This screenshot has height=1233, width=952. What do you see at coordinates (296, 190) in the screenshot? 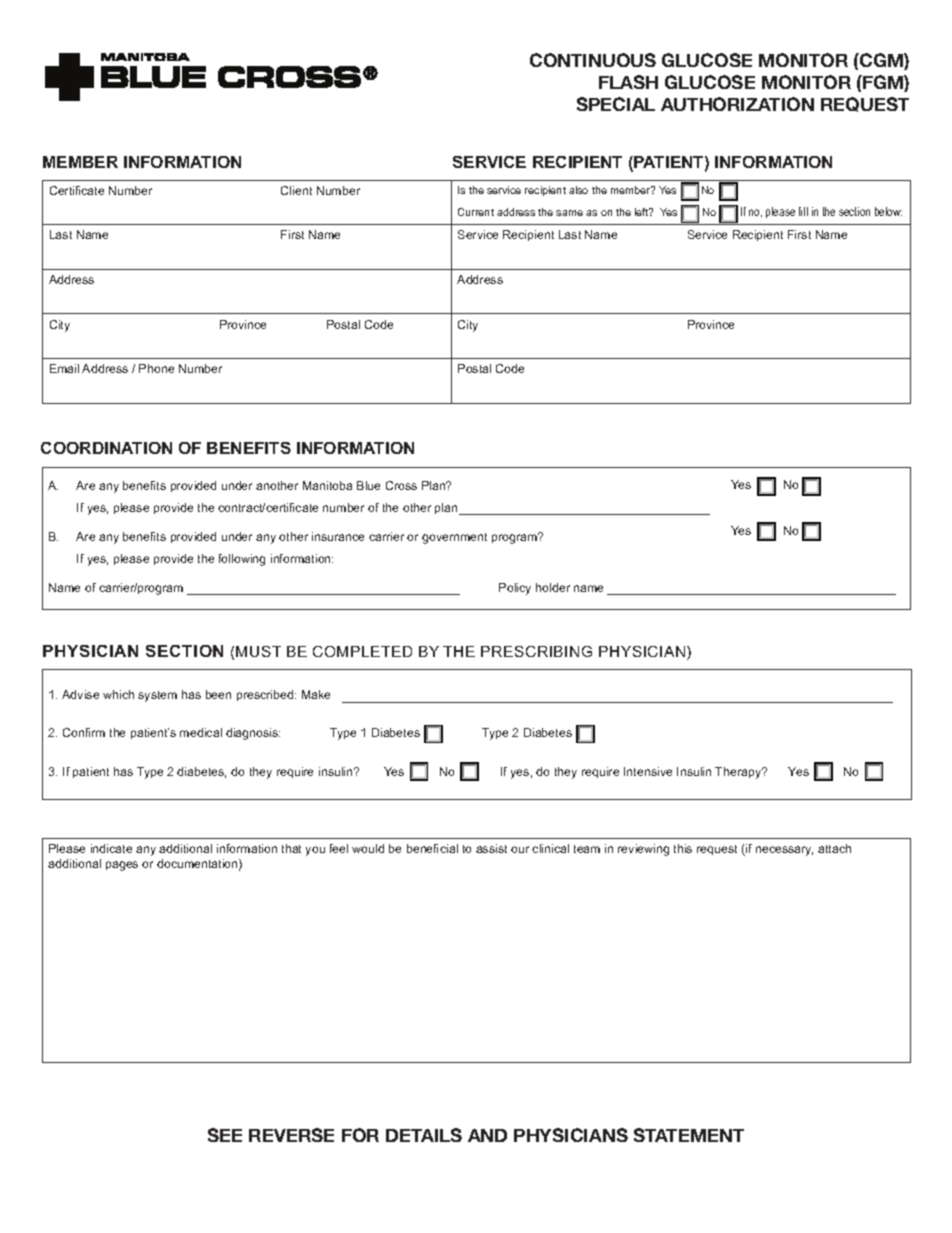
I see `Client` at bounding box center [296, 190].
